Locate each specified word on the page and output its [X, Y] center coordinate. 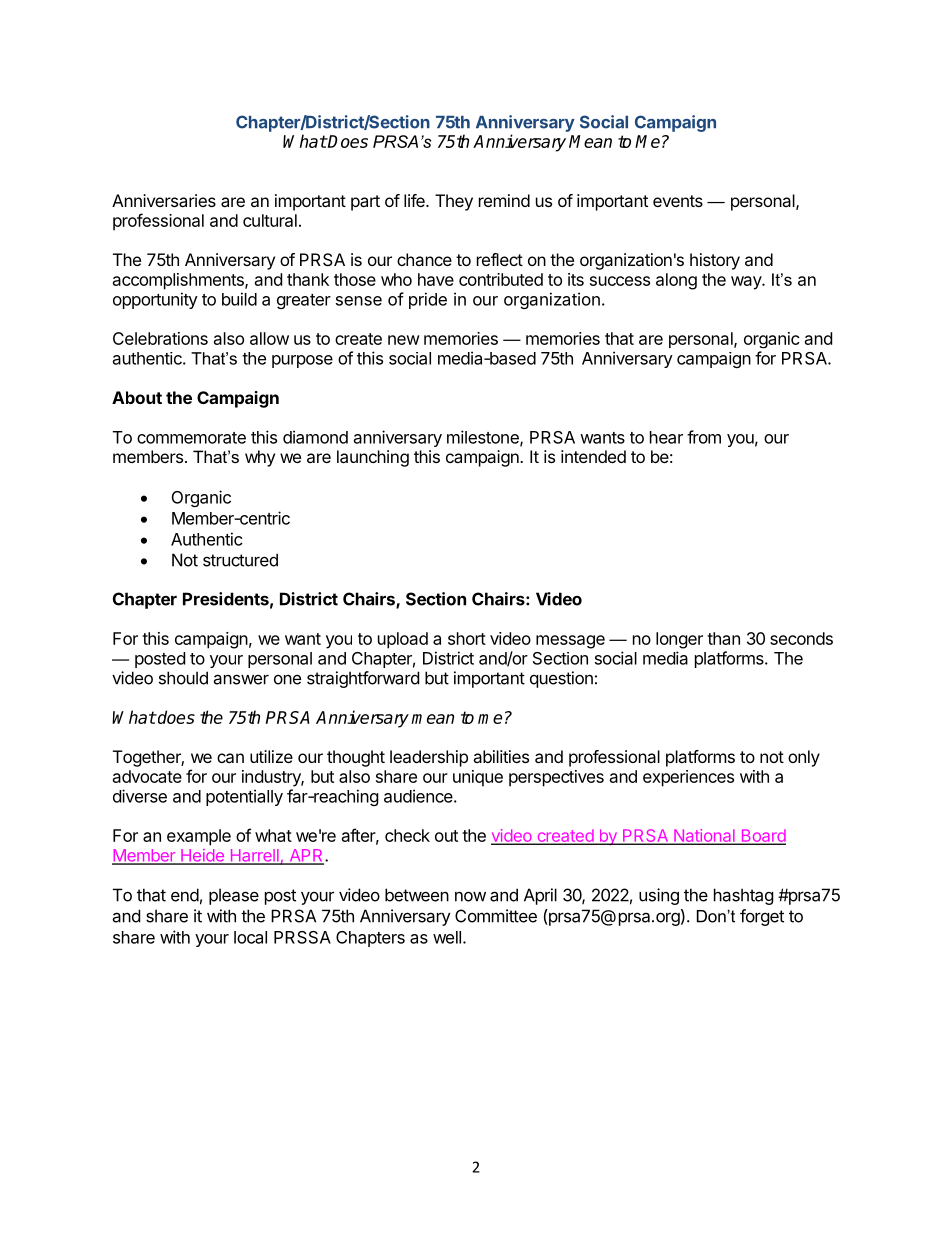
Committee [496, 916]
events [678, 201]
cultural [270, 220]
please [234, 896]
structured [240, 560]
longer [679, 640]
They [454, 202]
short [467, 638]
